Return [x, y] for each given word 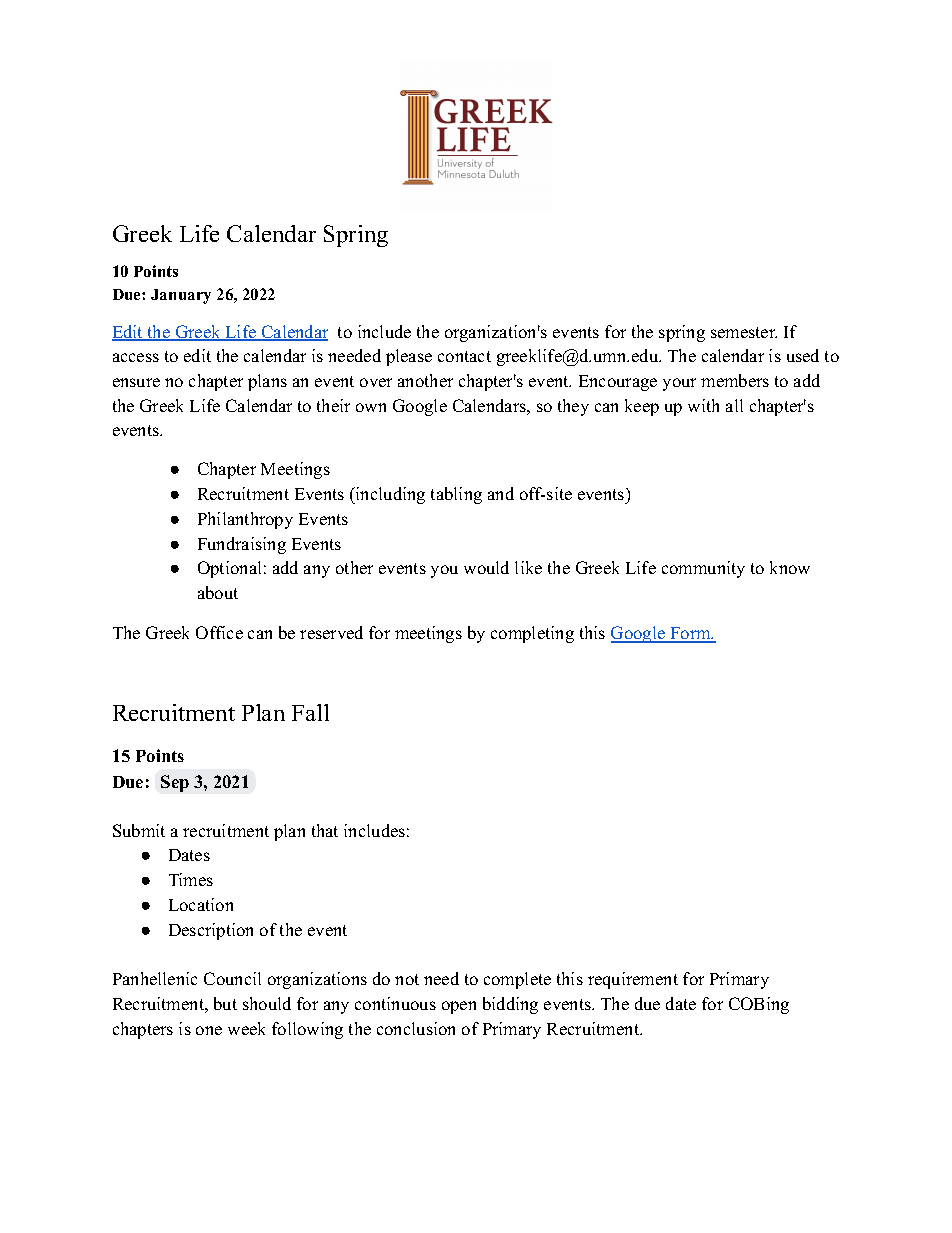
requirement [633, 980]
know [790, 567]
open [459, 1007]
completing [532, 634]
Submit [139, 830]
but [225, 1003]
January [181, 296]
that [325, 830]
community [703, 569]
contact [464, 356]
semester [744, 332]
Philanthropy [245, 520]
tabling [456, 495]
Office [219, 632]
